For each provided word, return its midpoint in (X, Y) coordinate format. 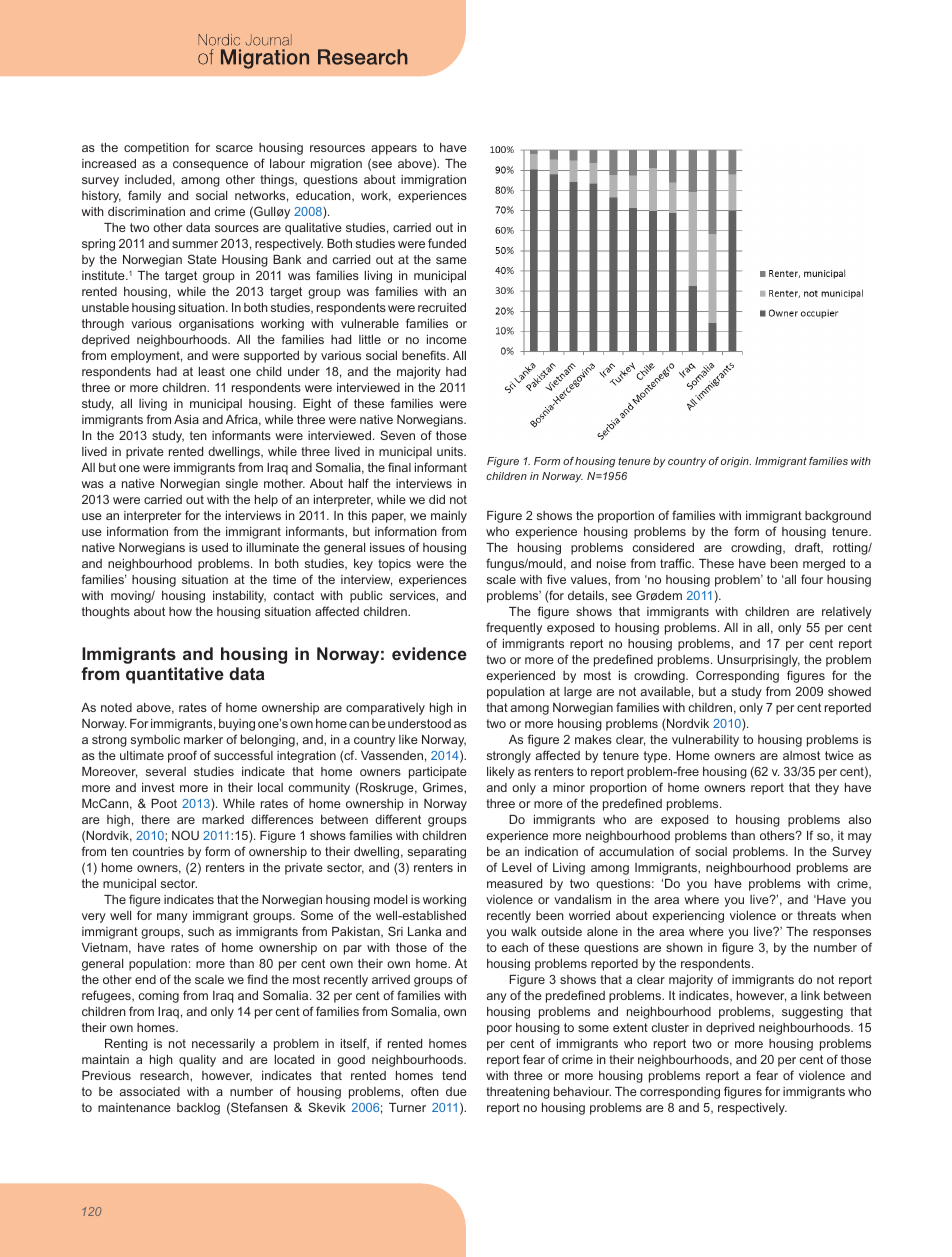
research (165, 1075)
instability (239, 597)
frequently (514, 628)
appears (394, 150)
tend (454, 1075)
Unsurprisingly (758, 661)
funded (447, 243)
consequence (210, 166)
